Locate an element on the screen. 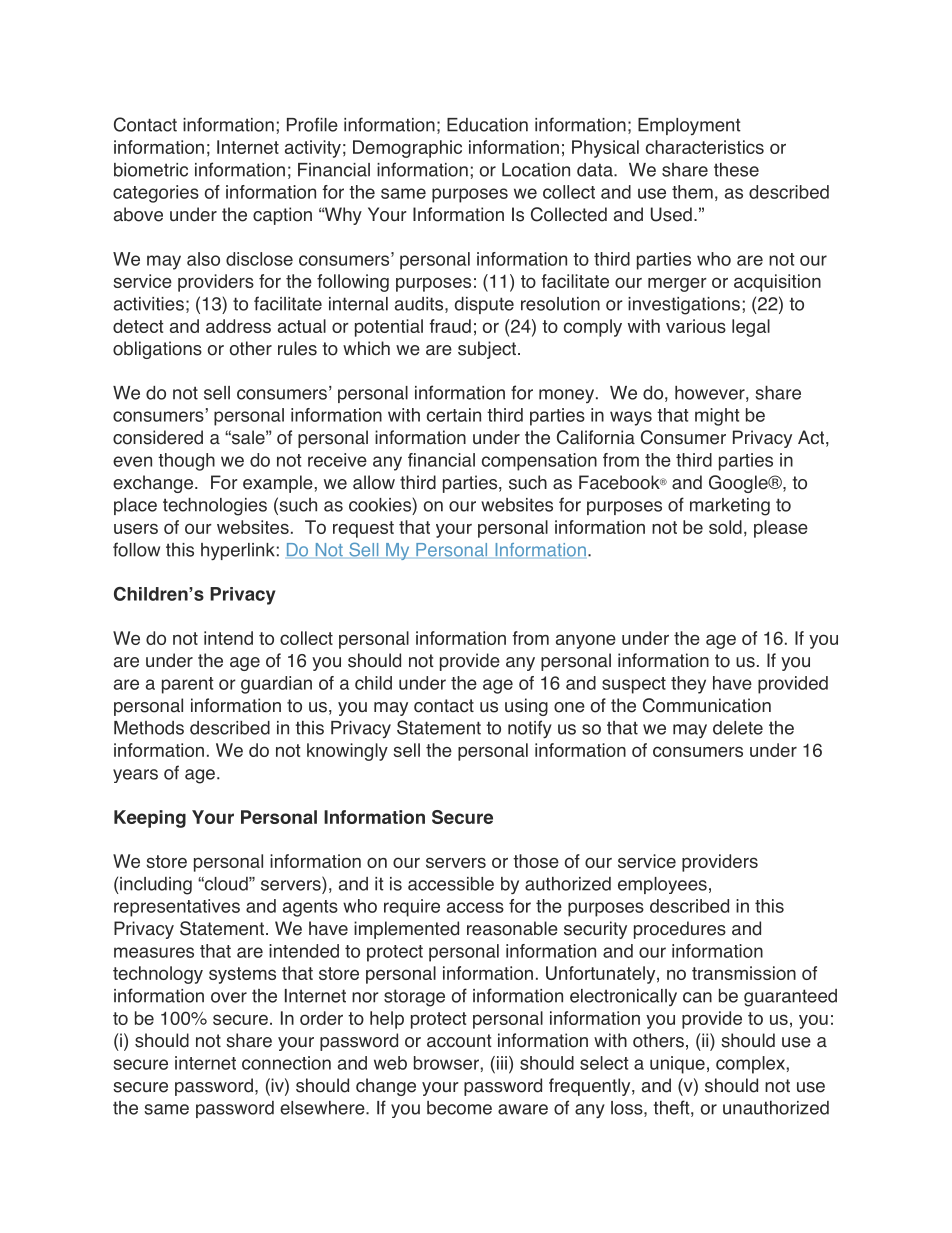  Communication is located at coordinates (707, 705).
